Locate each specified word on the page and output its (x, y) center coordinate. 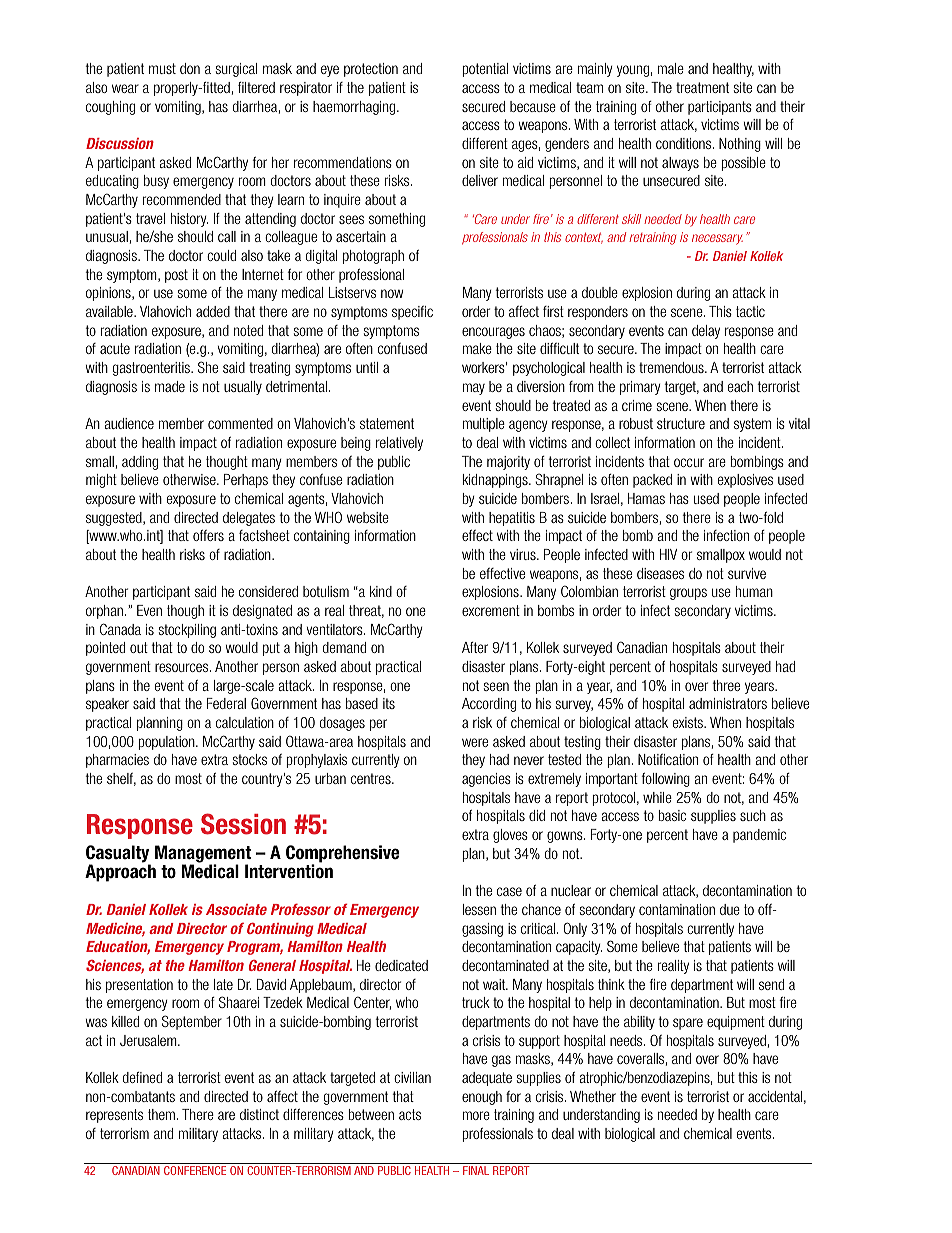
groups (688, 594)
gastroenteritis (152, 369)
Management (203, 855)
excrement (491, 610)
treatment (702, 87)
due (730, 909)
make (477, 348)
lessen (479, 909)
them (161, 1114)
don (190, 68)
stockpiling (187, 631)
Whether (593, 1096)
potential (485, 70)
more (476, 1115)
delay (706, 332)
